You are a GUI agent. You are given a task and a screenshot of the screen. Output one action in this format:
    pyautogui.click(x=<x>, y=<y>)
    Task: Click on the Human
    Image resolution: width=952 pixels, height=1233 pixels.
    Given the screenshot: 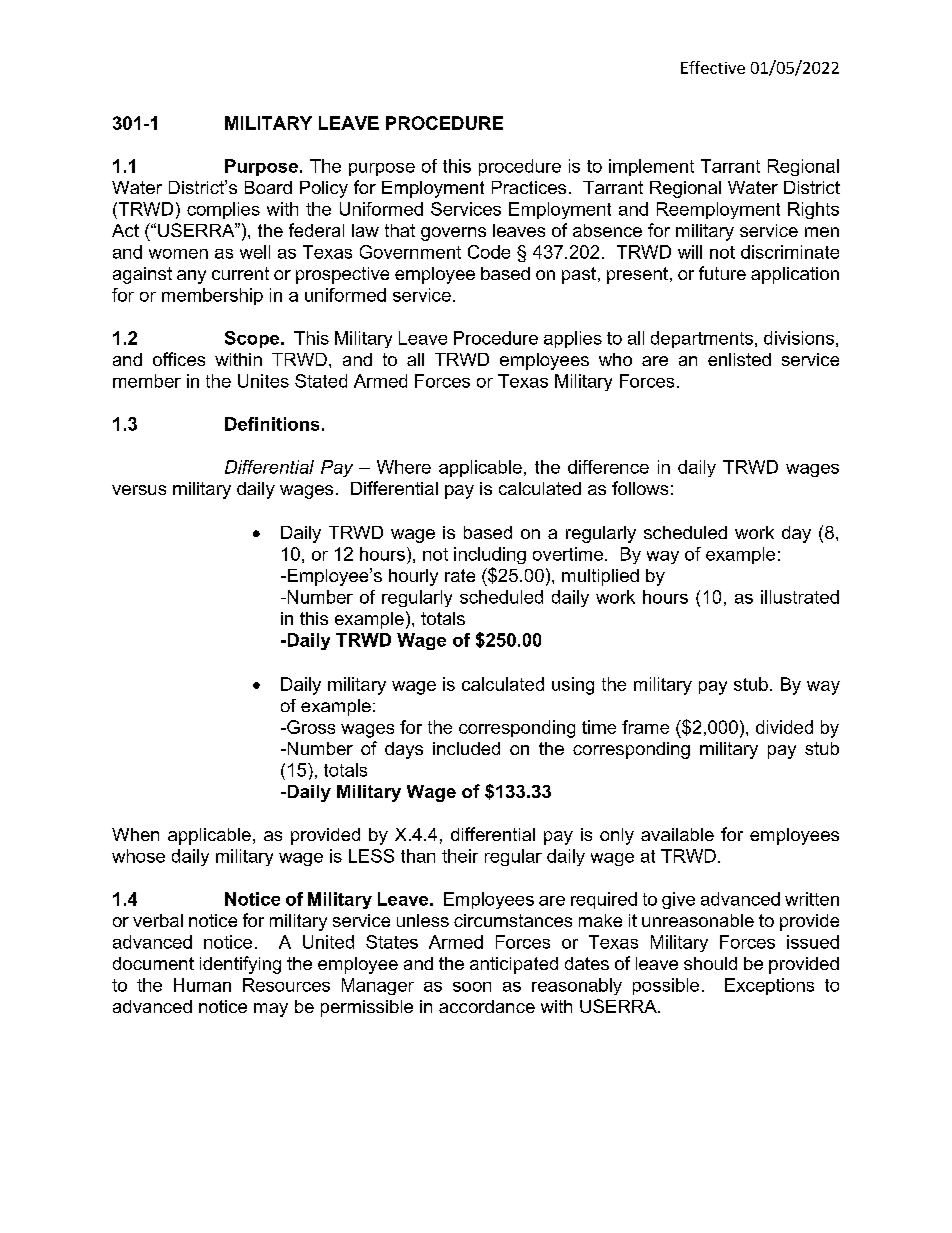 What is the action you would take?
    pyautogui.click(x=202, y=985)
